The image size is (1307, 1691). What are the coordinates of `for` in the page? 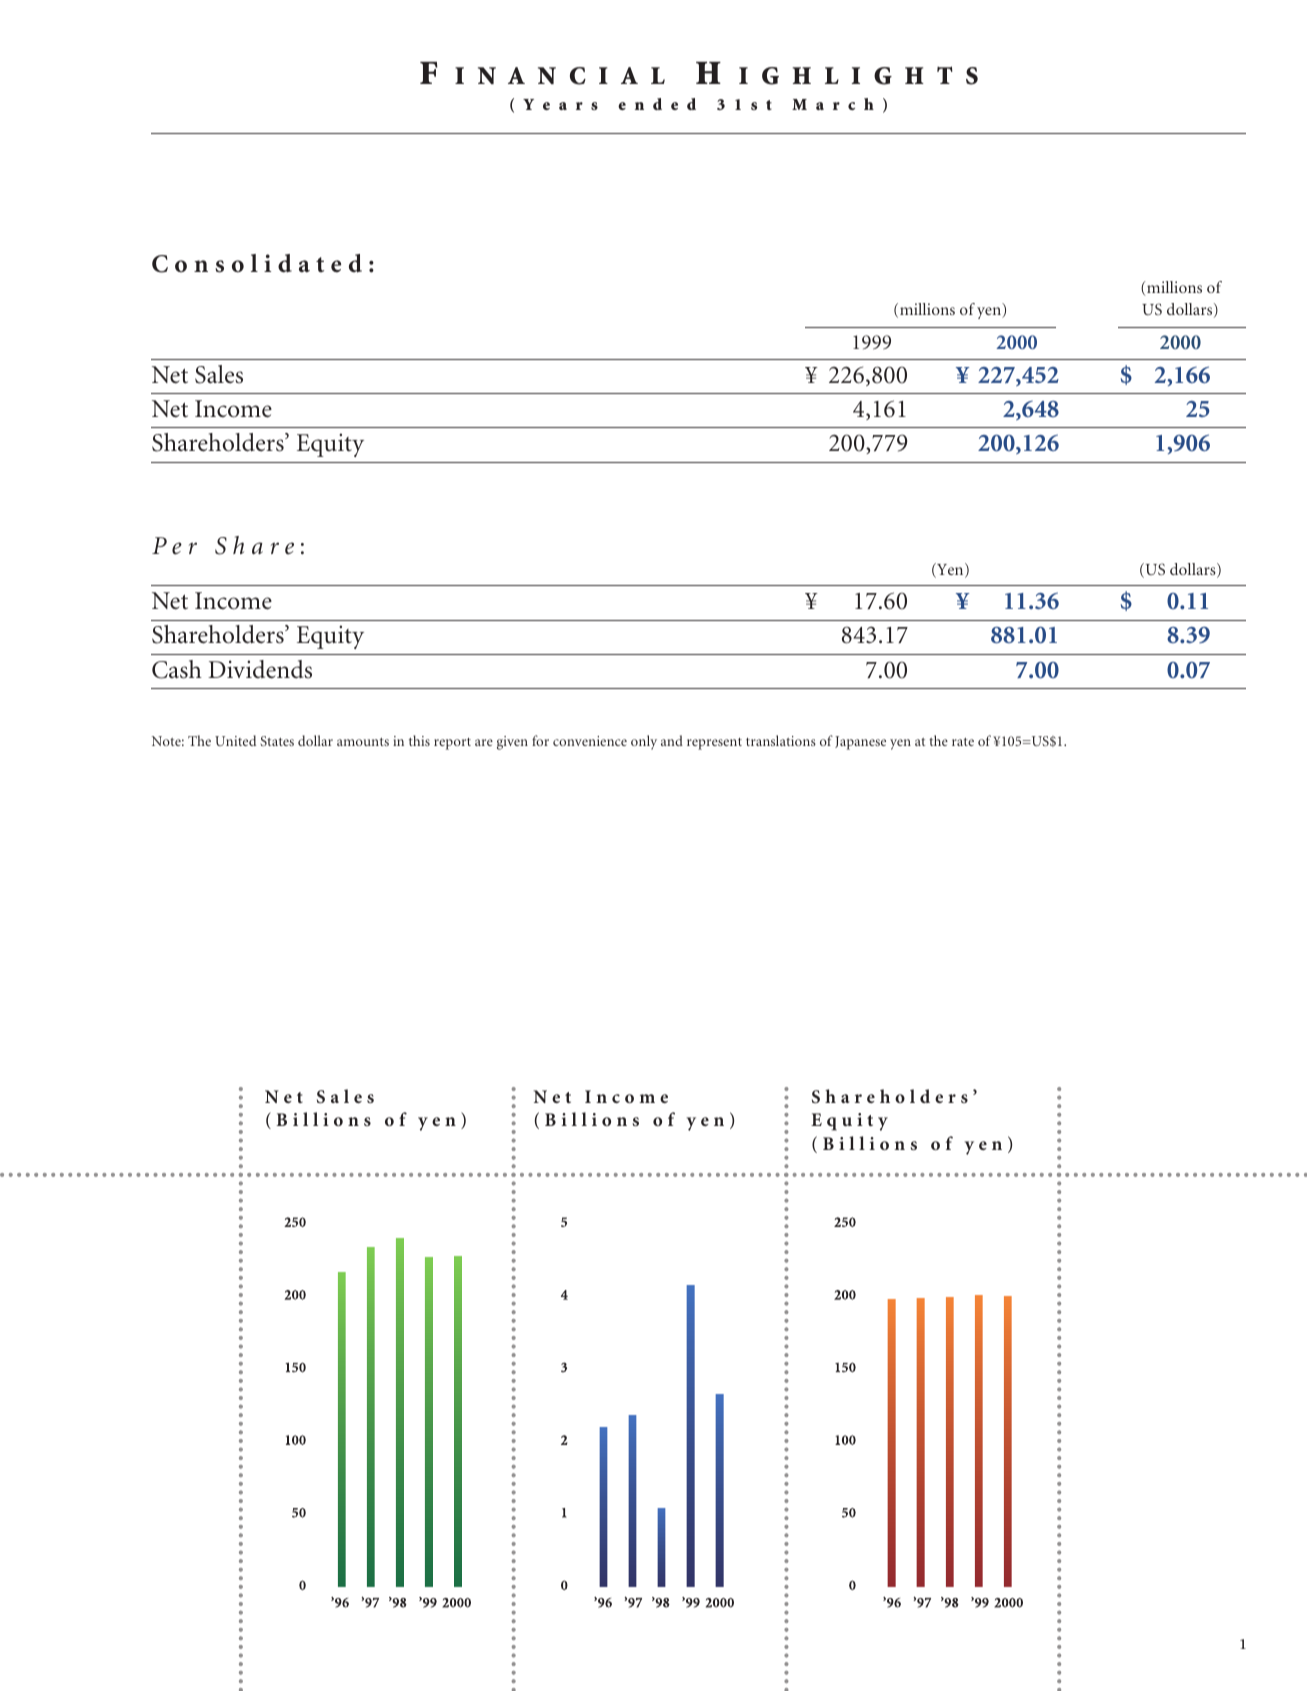 It's located at (540, 740).
